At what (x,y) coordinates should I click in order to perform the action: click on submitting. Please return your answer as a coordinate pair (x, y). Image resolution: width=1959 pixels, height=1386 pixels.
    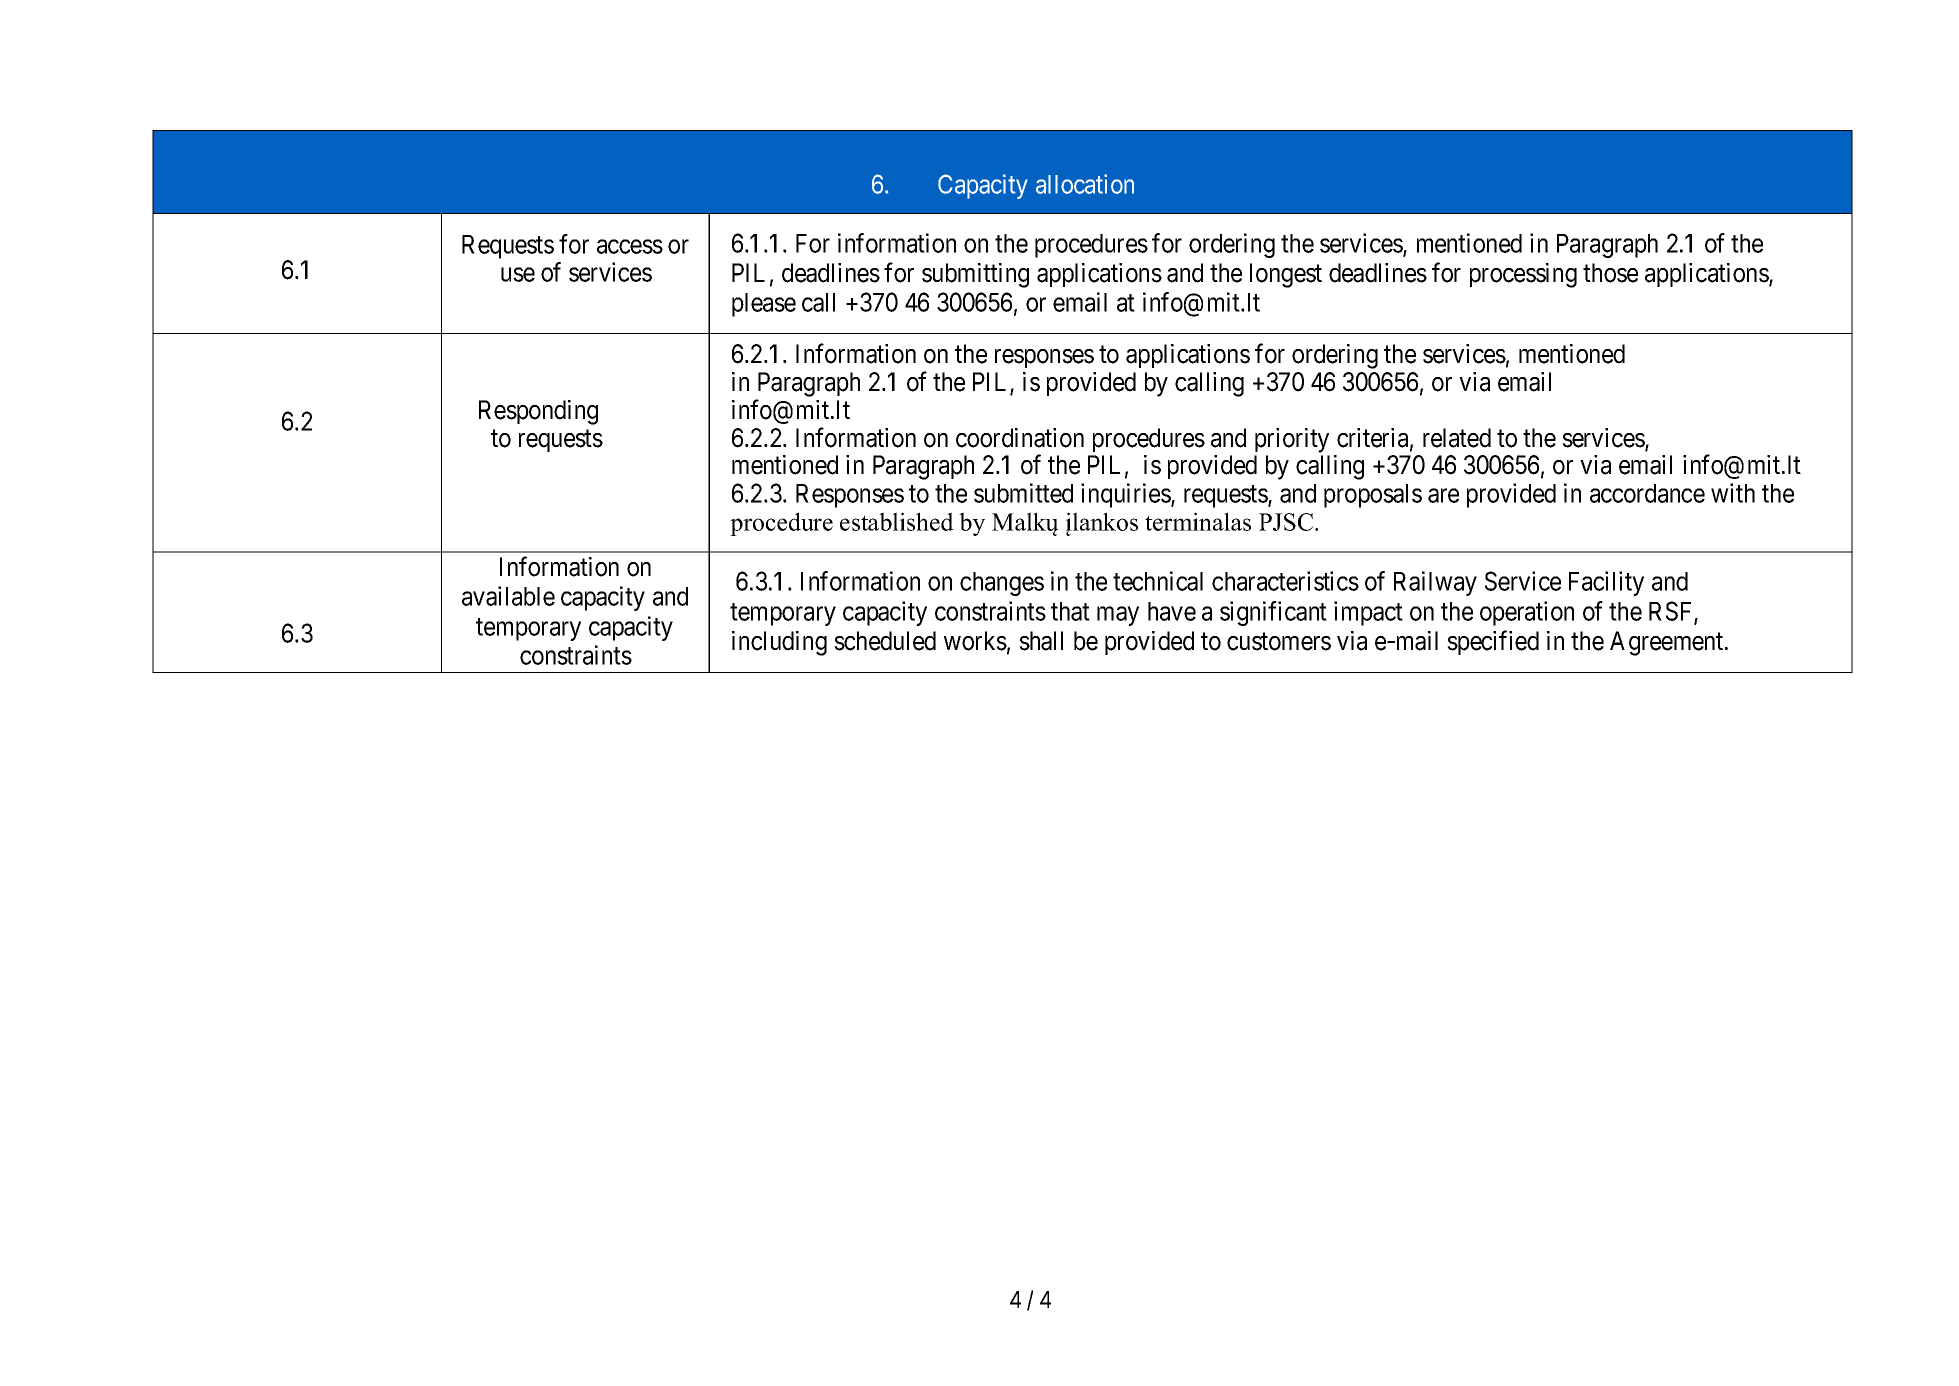
    Looking at the image, I should click on (975, 275).
